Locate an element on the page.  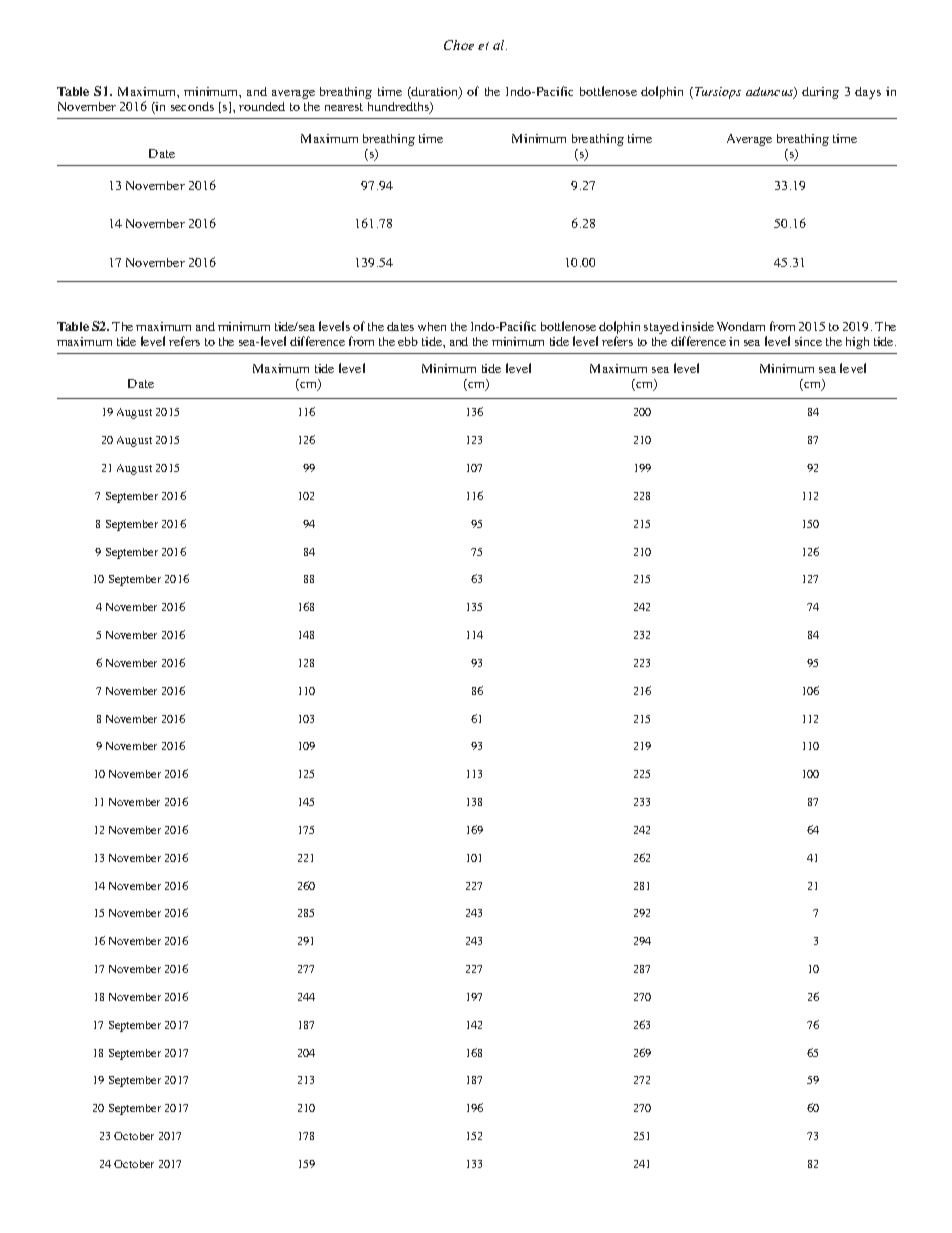
rounded is located at coordinates (262, 106).
